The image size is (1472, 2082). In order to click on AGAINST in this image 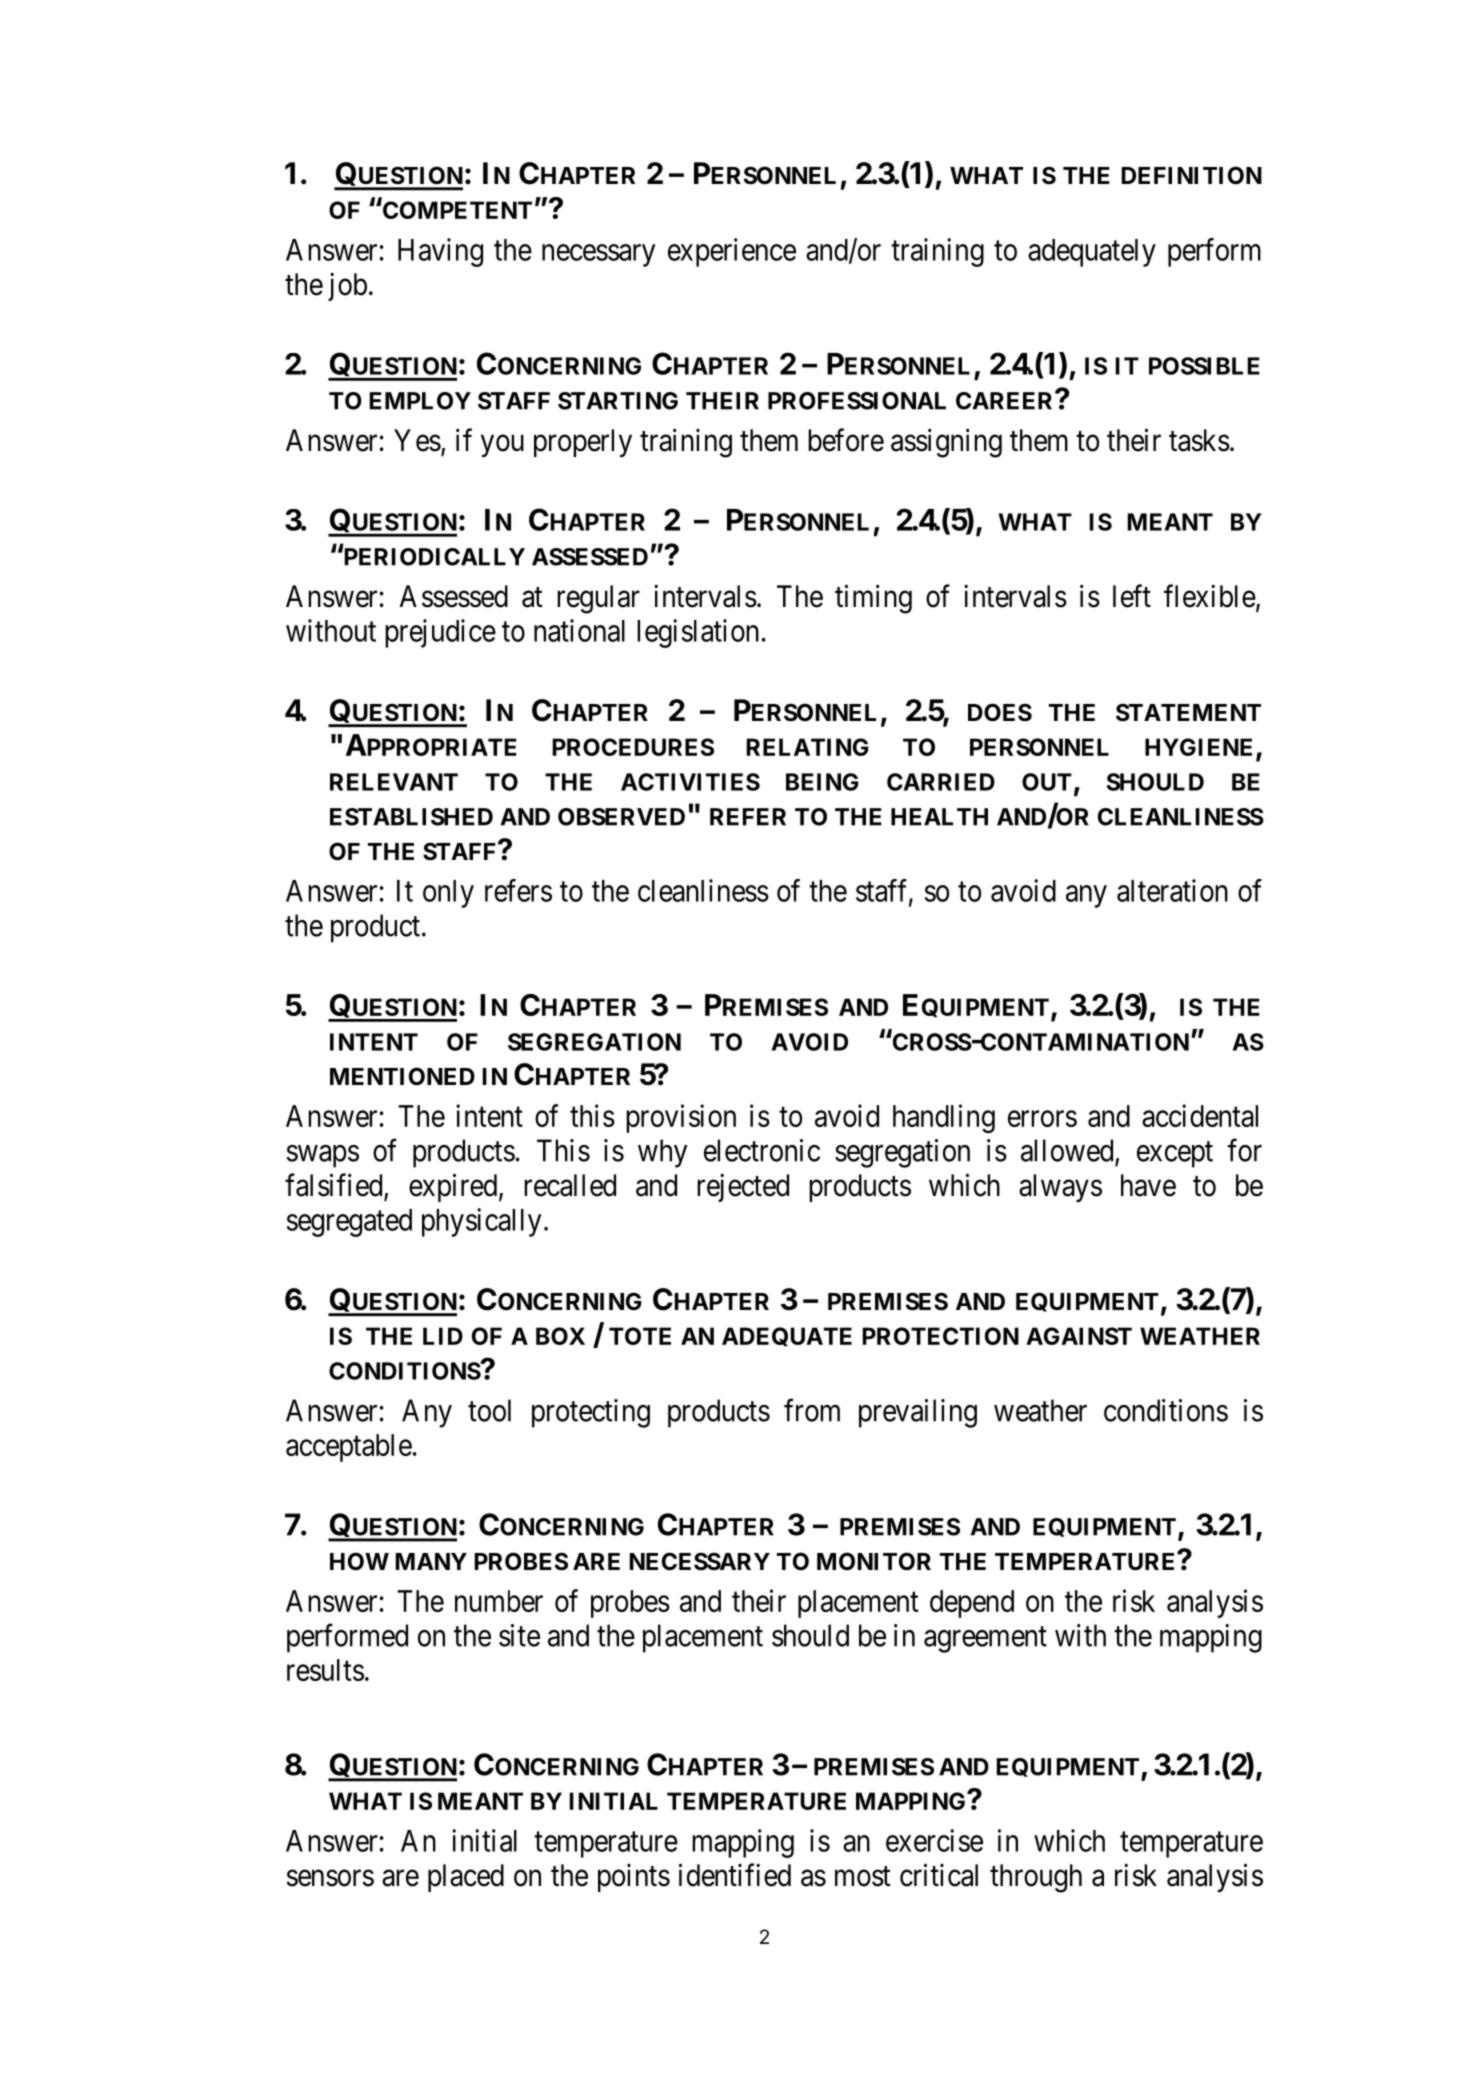, I will do `click(1079, 1336)`.
